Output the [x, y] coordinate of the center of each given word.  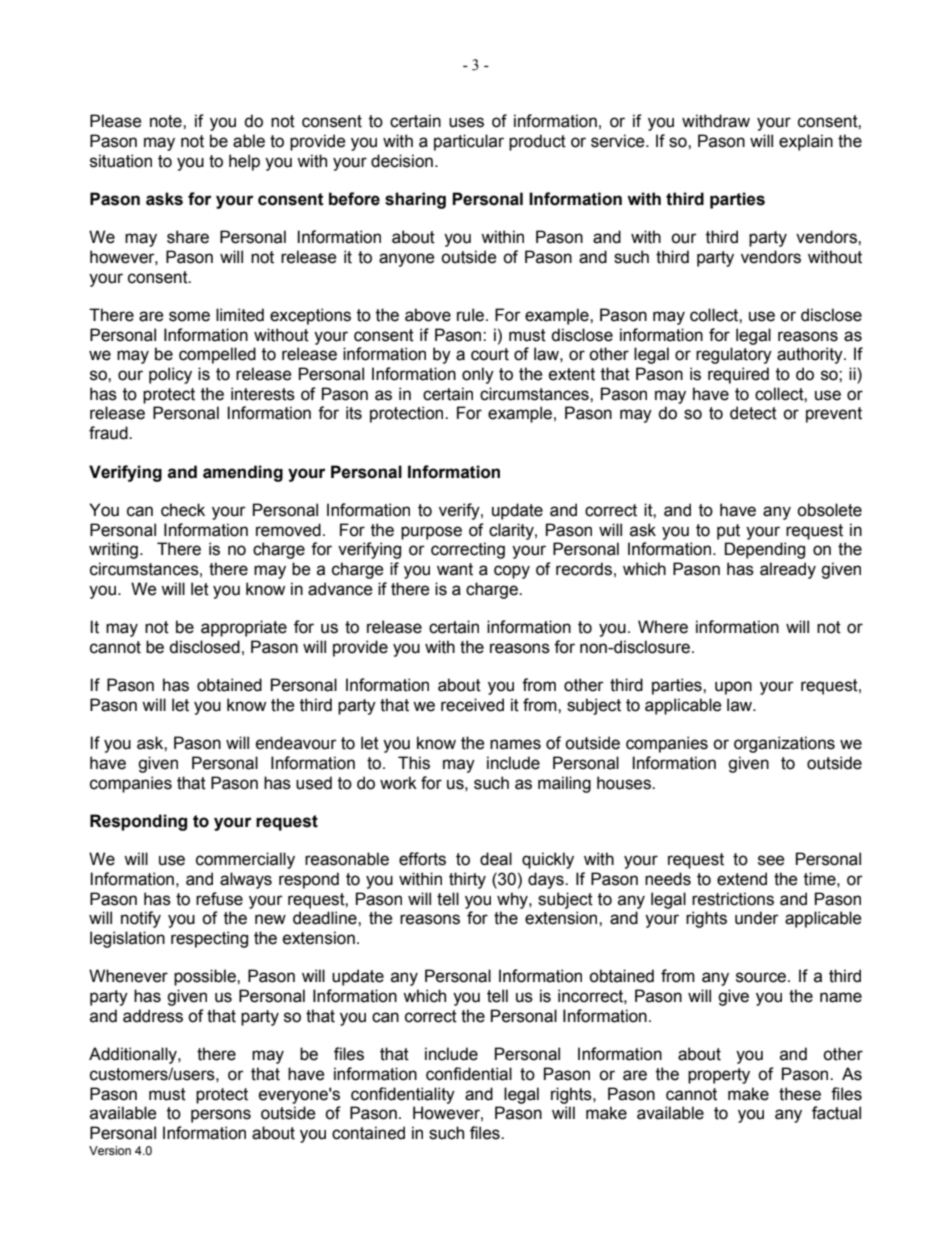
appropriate [244, 628]
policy [170, 375]
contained [368, 1133]
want [455, 569]
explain [806, 142]
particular [469, 142]
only [478, 375]
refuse [219, 899]
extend [742, 879]
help [244, 162]
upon [733, 688]
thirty [467, 880]
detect [753, 413]
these [800, 1094]
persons [221, 1116]
